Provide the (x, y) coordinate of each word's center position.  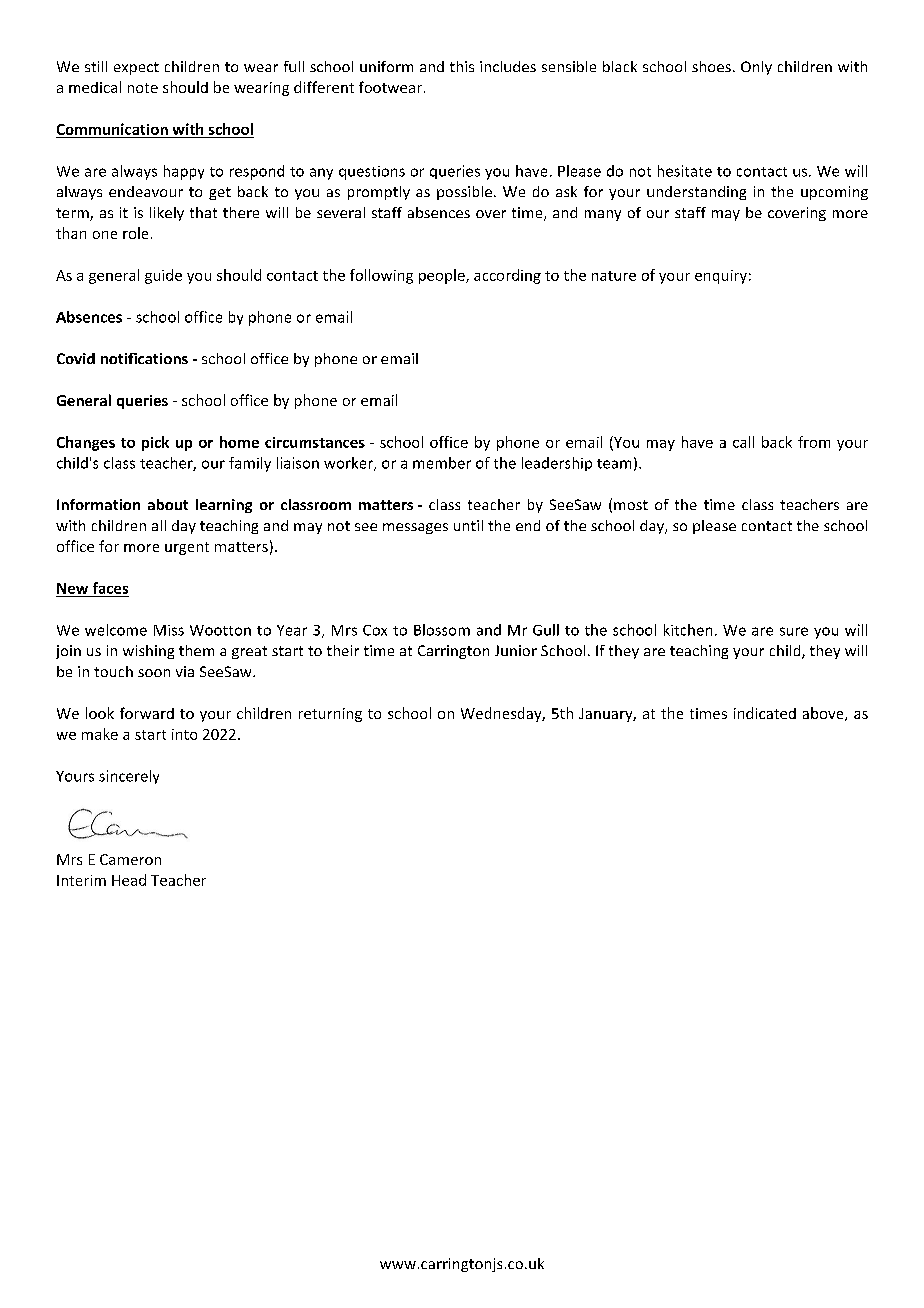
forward (147, 713)
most (631, 505)
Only (756, 68)
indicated (765, 713)
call (743, 442)
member (442, 463)
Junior (516, 650)
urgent (187, 548)
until (468, 525)
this (462, 66)
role (135, 233)
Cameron (130, 859)
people (443, 276)
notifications (144, 358)
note (143, 88)
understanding (696, 193)
